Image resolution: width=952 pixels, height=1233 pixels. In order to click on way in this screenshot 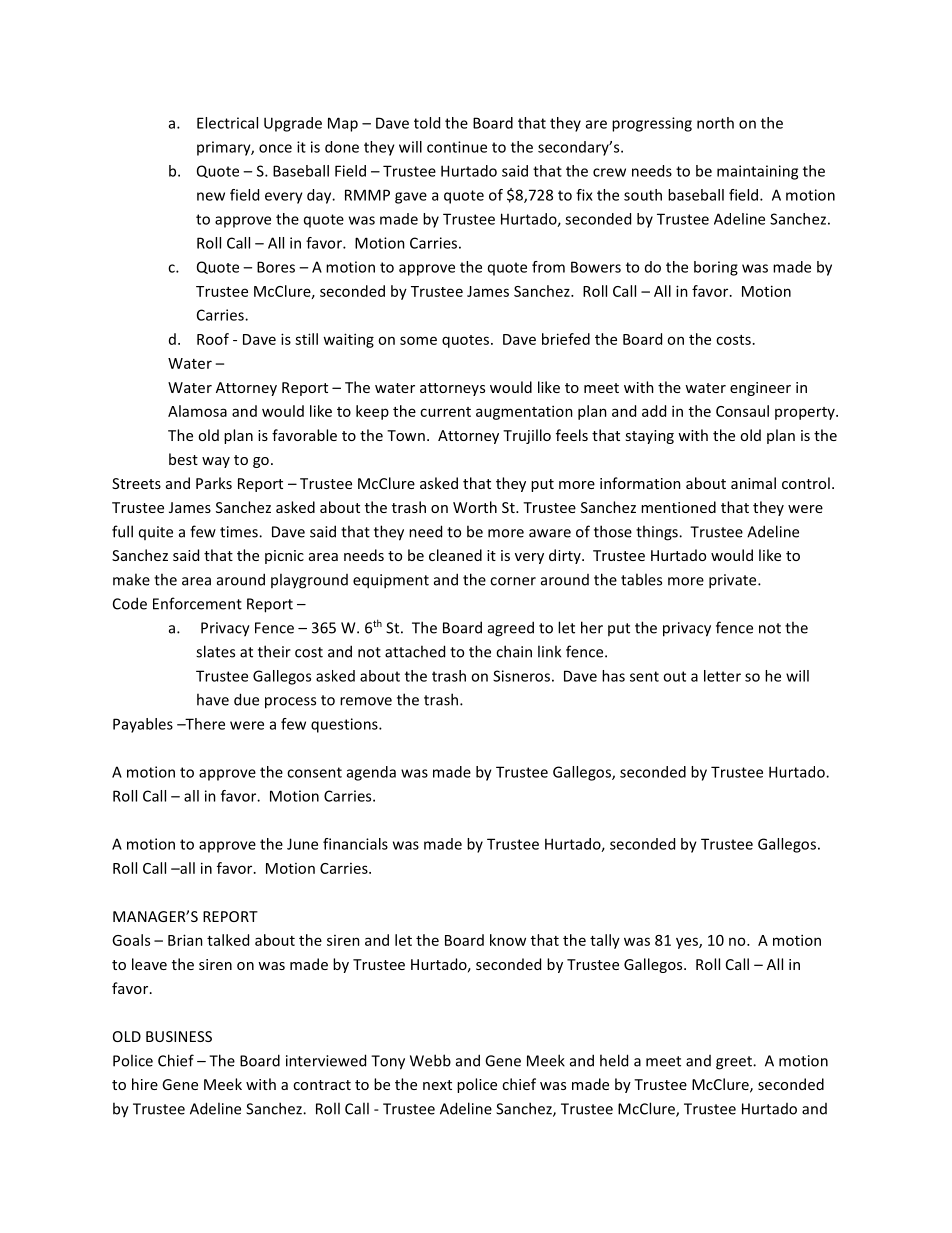, I will do `click(216, 462)`.
